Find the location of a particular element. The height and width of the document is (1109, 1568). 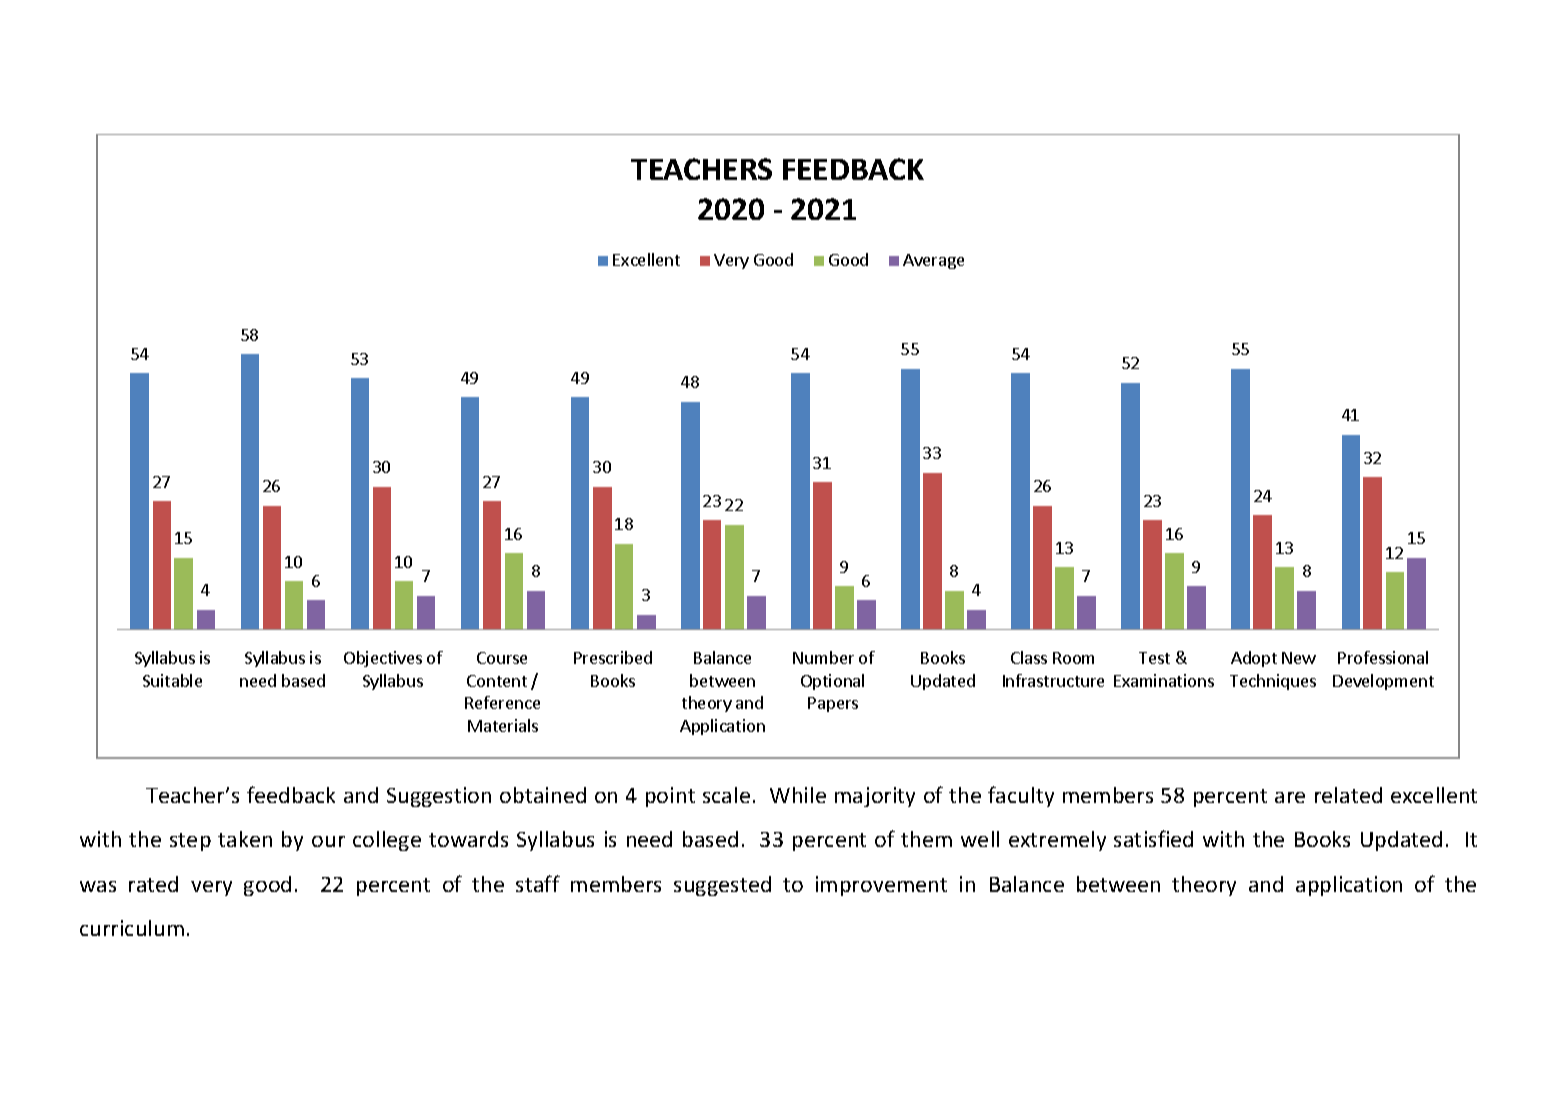

Number is located at coordinates (823, 657).
